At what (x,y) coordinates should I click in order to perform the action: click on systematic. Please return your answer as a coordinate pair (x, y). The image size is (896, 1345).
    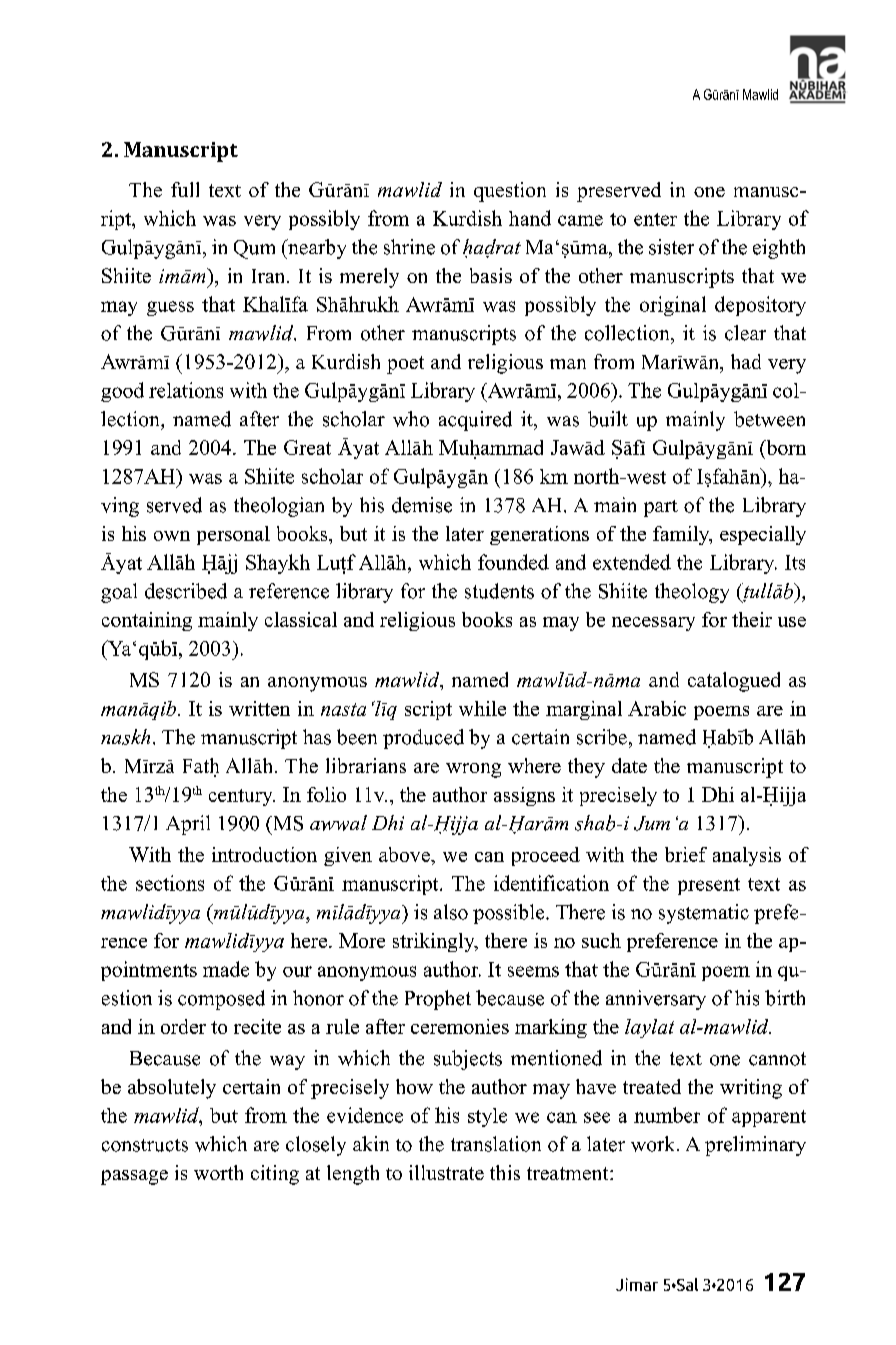
    Looking at the image, I should click on (704, 914).
